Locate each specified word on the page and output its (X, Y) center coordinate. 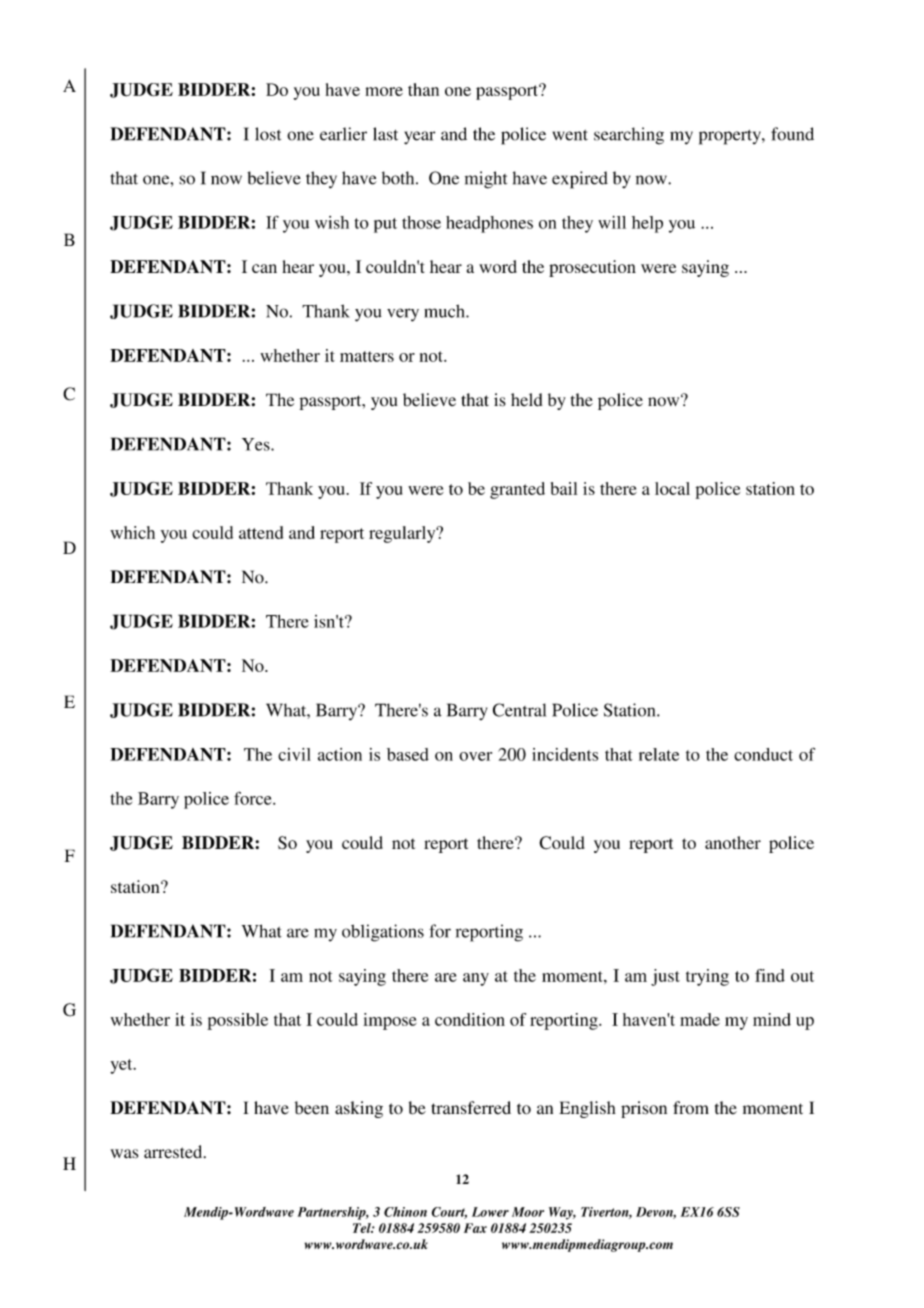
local (672, 488)
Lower (490, 1212)
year (419, 137)
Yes (257, 444)
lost (268, 134)
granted (517, 490)
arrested (174, 1151)
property (731, 137)
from (691, 1107)
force (254, 798)
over (475, 756)
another (733, 842)
